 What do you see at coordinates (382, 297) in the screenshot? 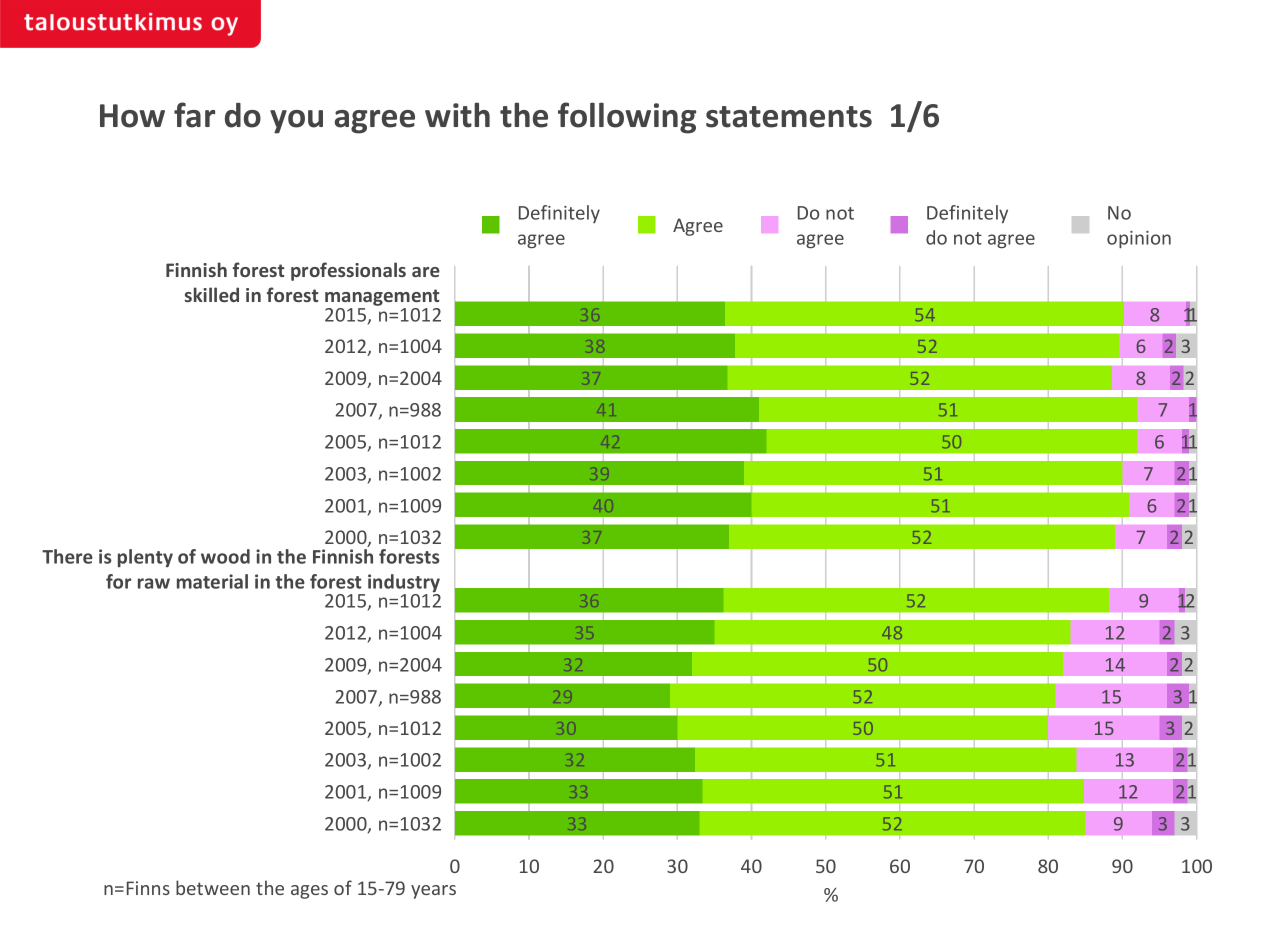
I see `management` at bounding box center [382, 297].
